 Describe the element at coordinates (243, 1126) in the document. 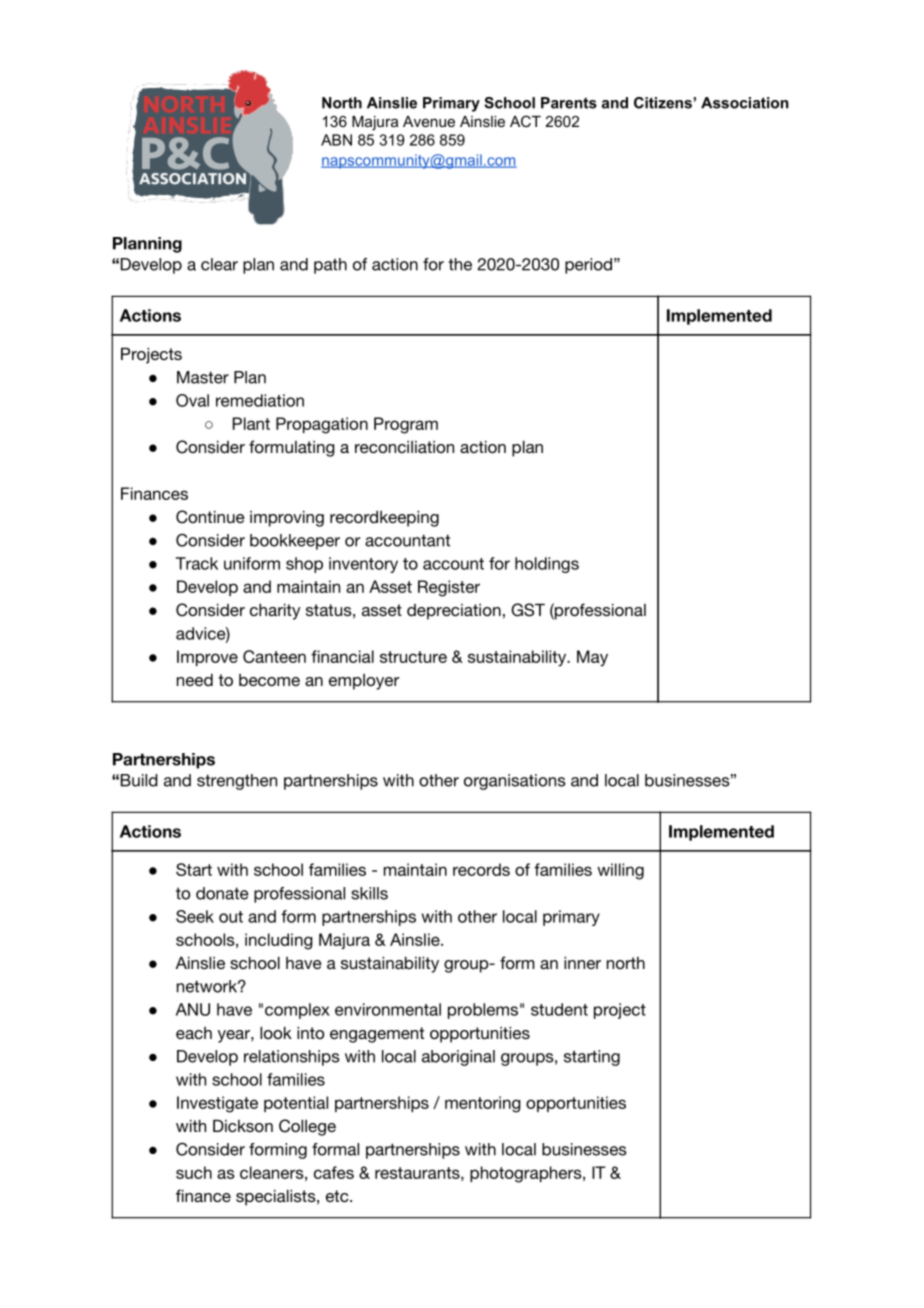

I see `Dickson` at that location.
